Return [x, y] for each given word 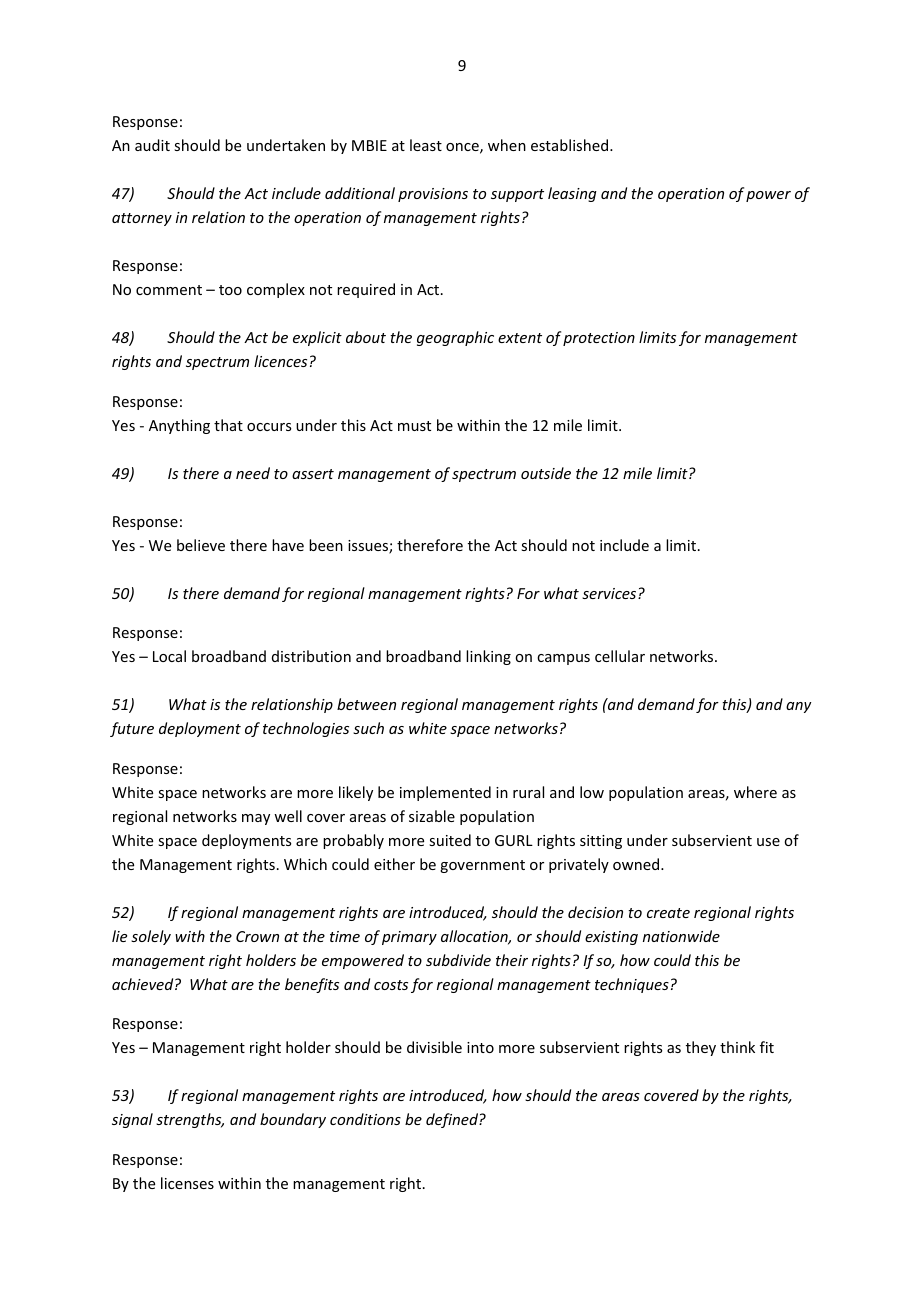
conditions [365, 1119]
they [701, 1048]
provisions [433, 195]
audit [152, 145]
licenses [187, 1183]
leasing [572, 194]
